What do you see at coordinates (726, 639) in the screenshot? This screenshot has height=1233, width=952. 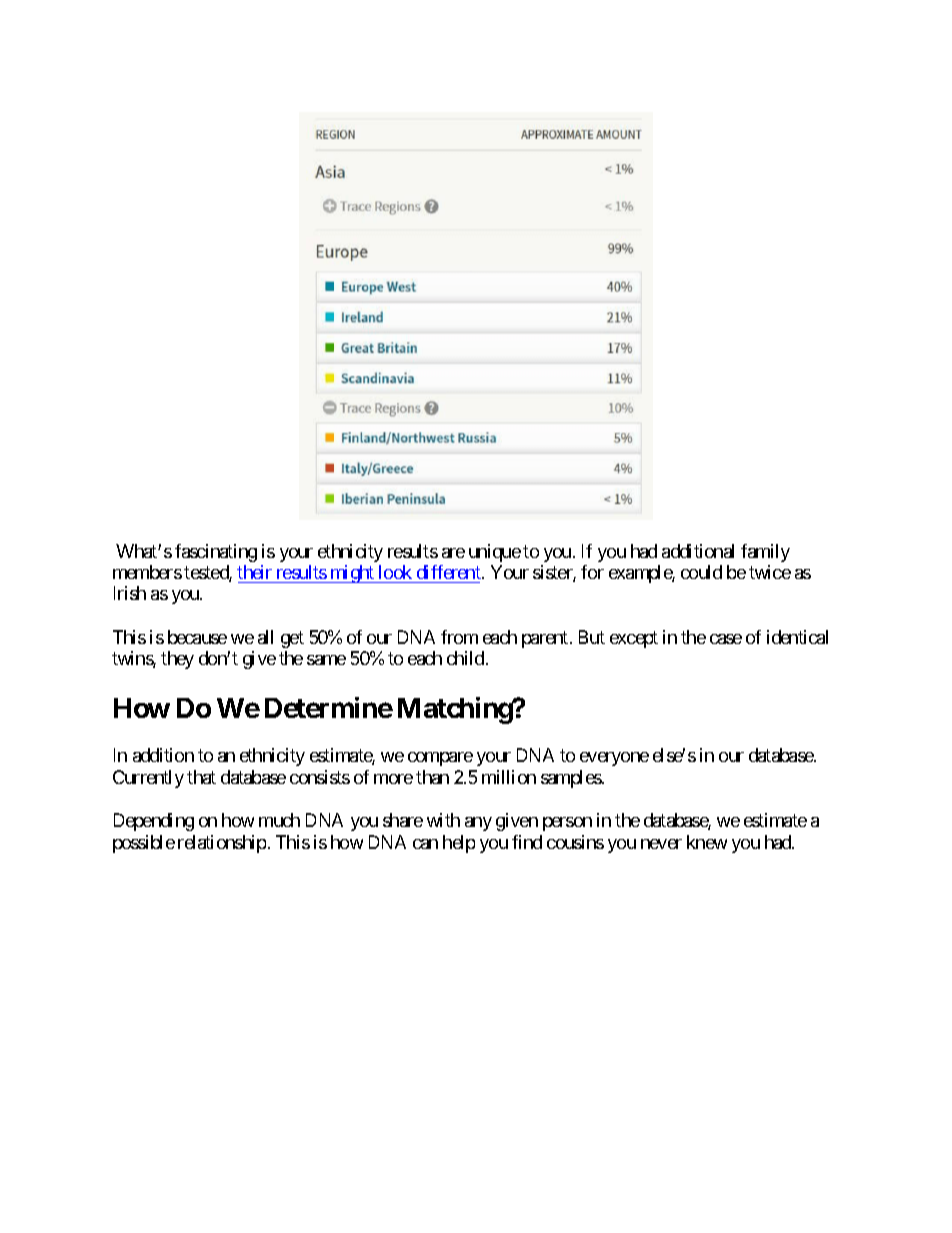 I see `case` at bounding box center [726, 639].
